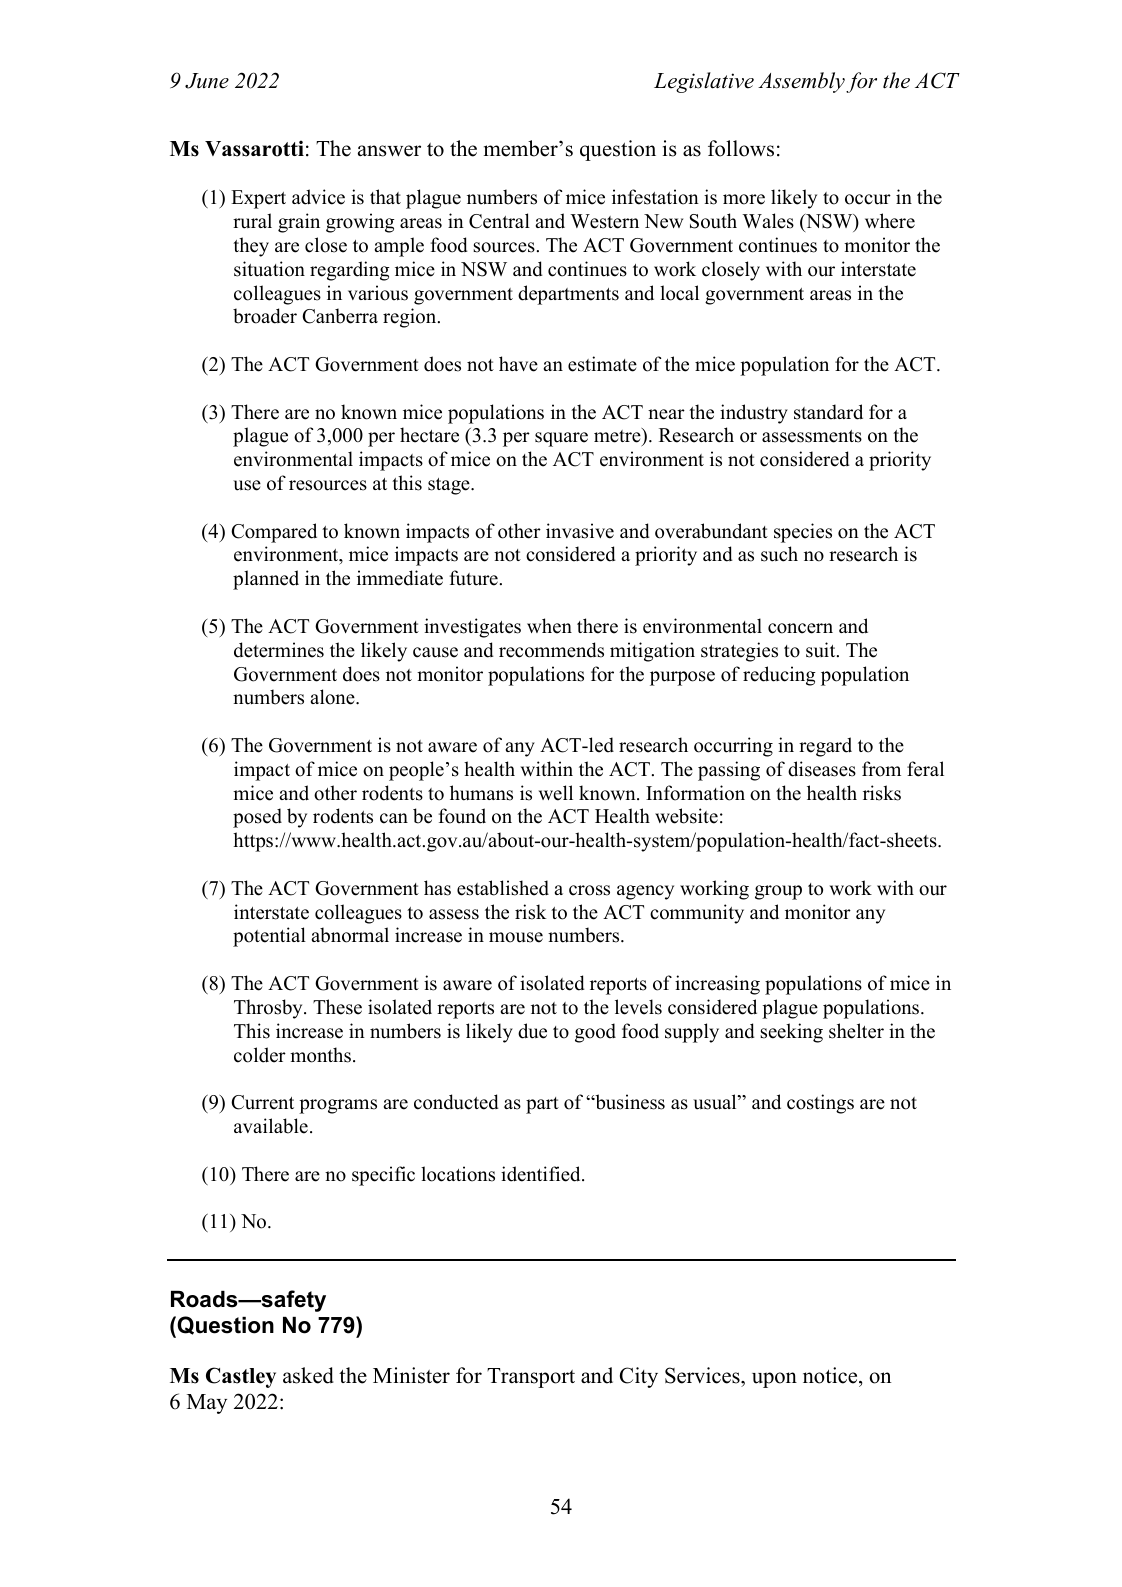  What do you see at coordinates (318, 197) in the image?
I see `advice` at bounding box center [318, 197].
